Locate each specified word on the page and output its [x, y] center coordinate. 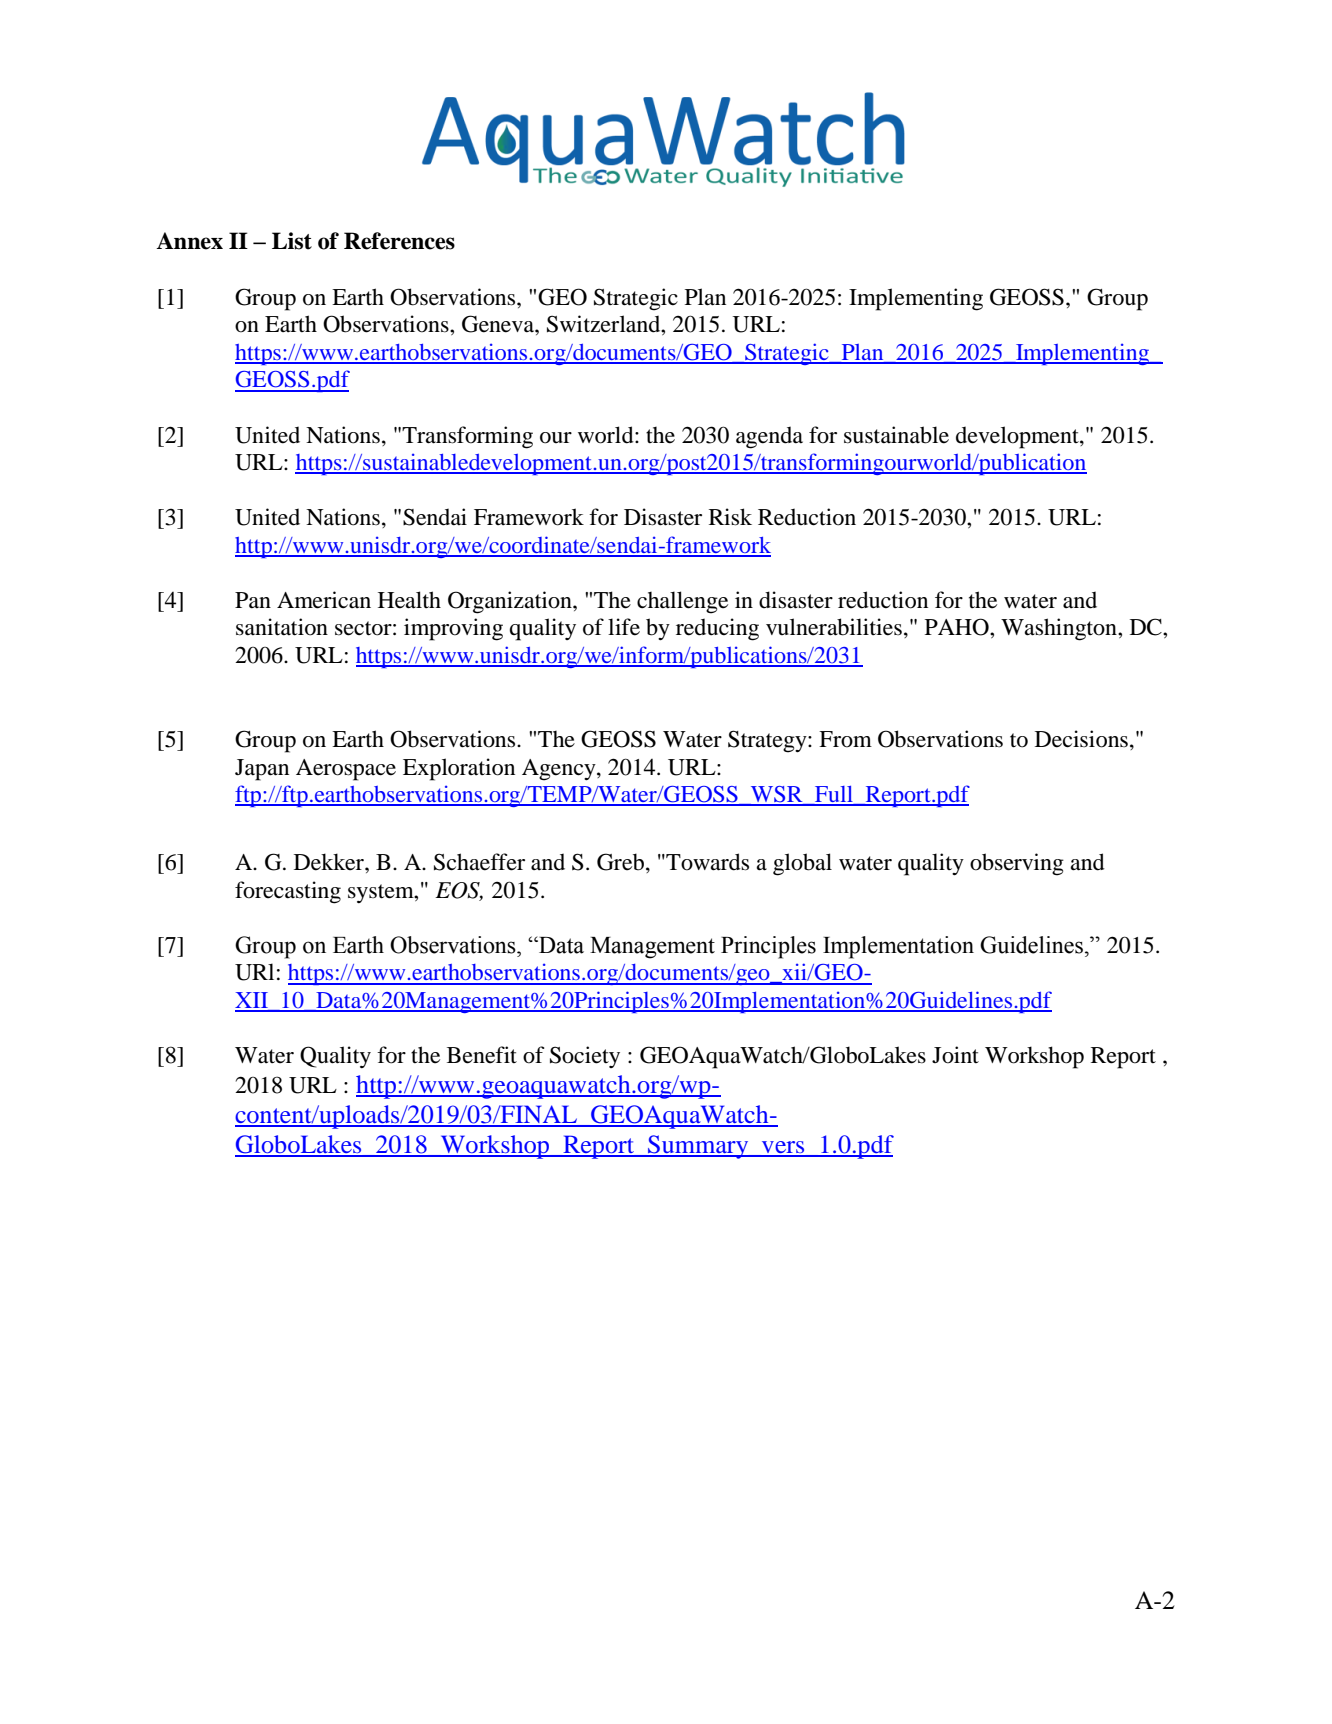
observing [1017, 864]
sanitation [282, 627]
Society [585, 1057]
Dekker [330, 862]
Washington [1060, 629]
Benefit [482, 1055]
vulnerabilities [834, 627]
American [324, 600]
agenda [769, 437]
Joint [955, 1055]
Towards [706, 862]
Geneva [499, 324]
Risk [730, 517]
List [292, 241]
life [624, 627]
